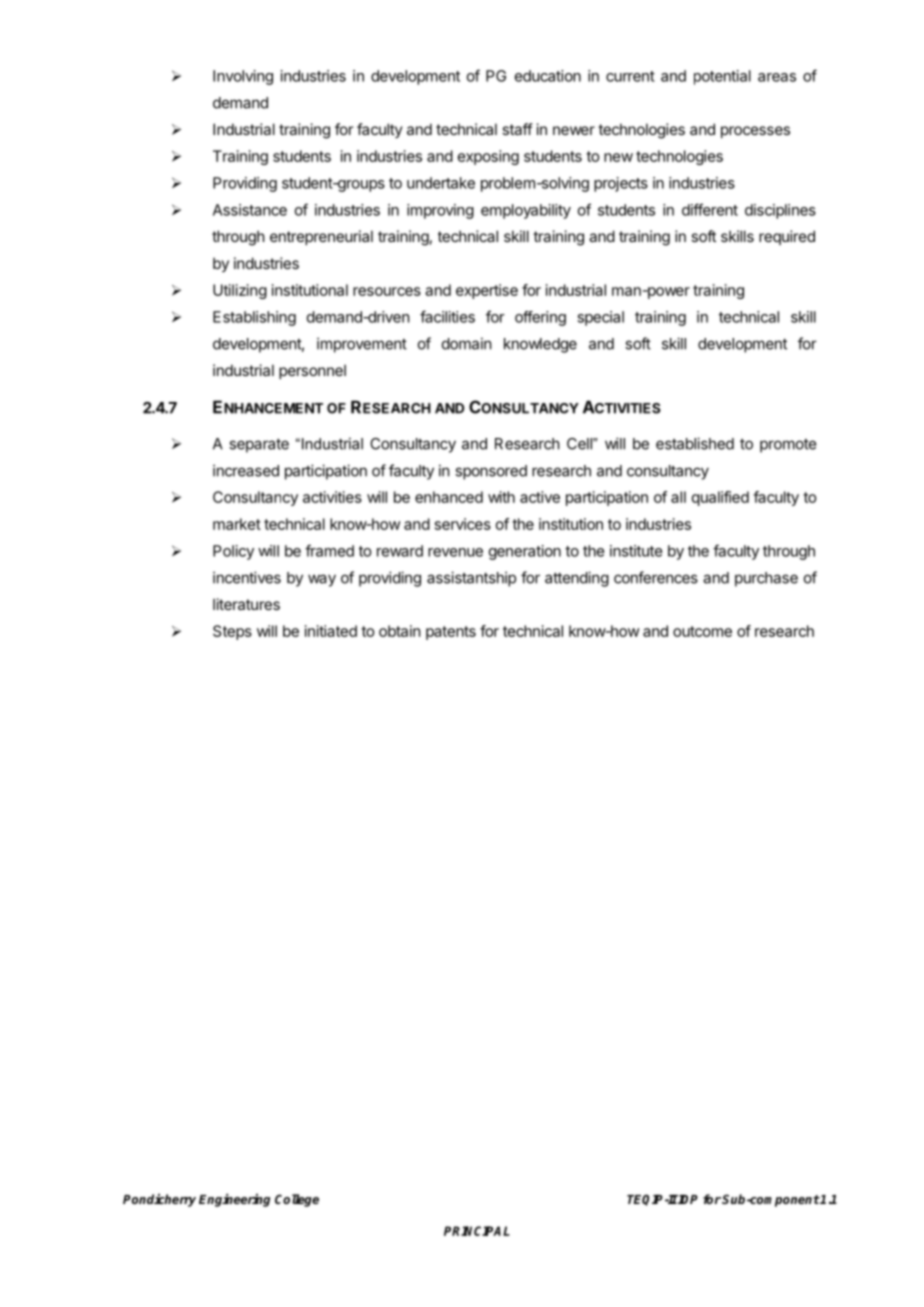 The image size is (924, 1307). What do you see at coordinates (517, 129) in the screenshot?
I see `staff` at bounding box center [517, 129].
